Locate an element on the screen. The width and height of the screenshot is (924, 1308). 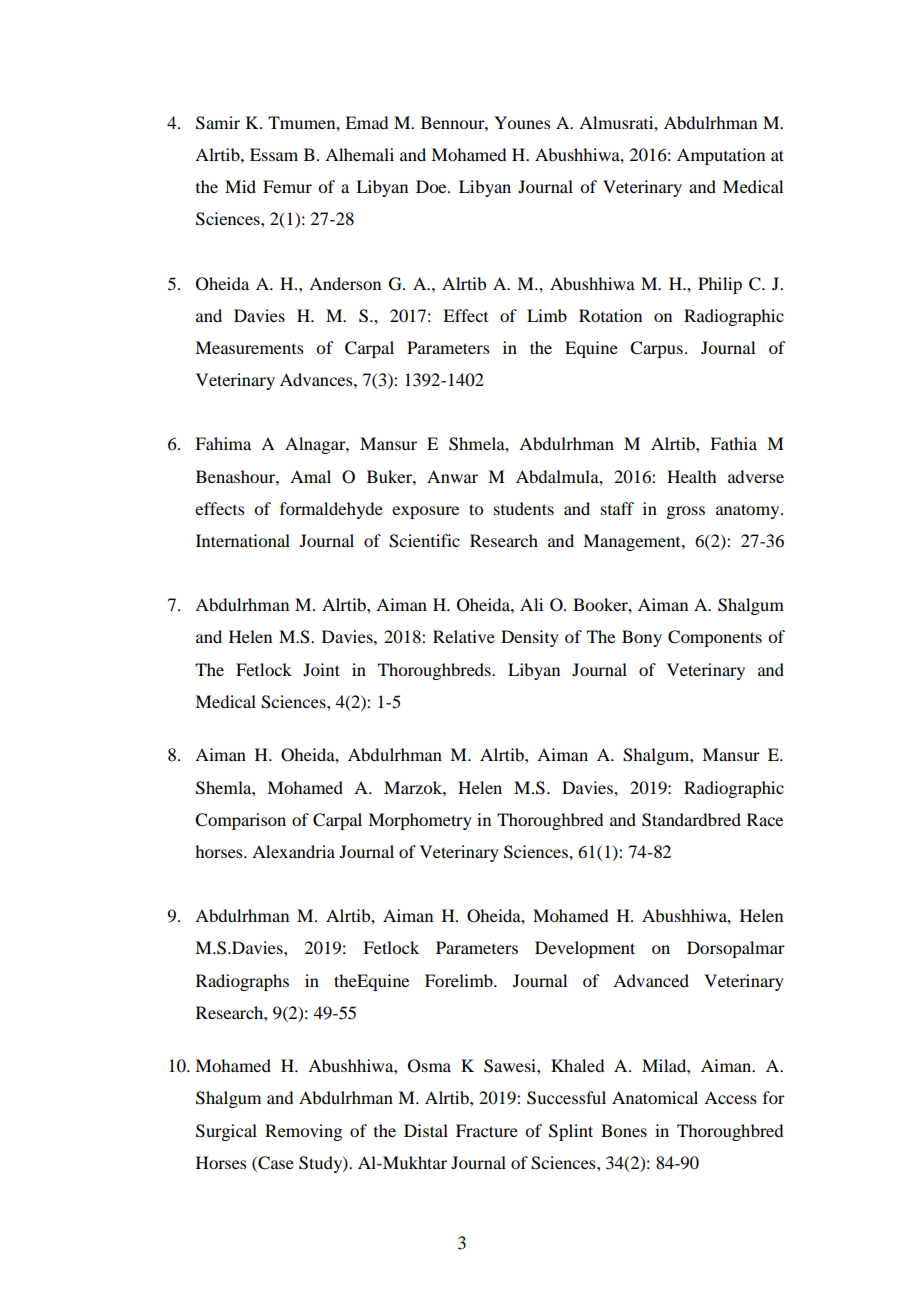
Relative is located at coordinates (464, 636).
